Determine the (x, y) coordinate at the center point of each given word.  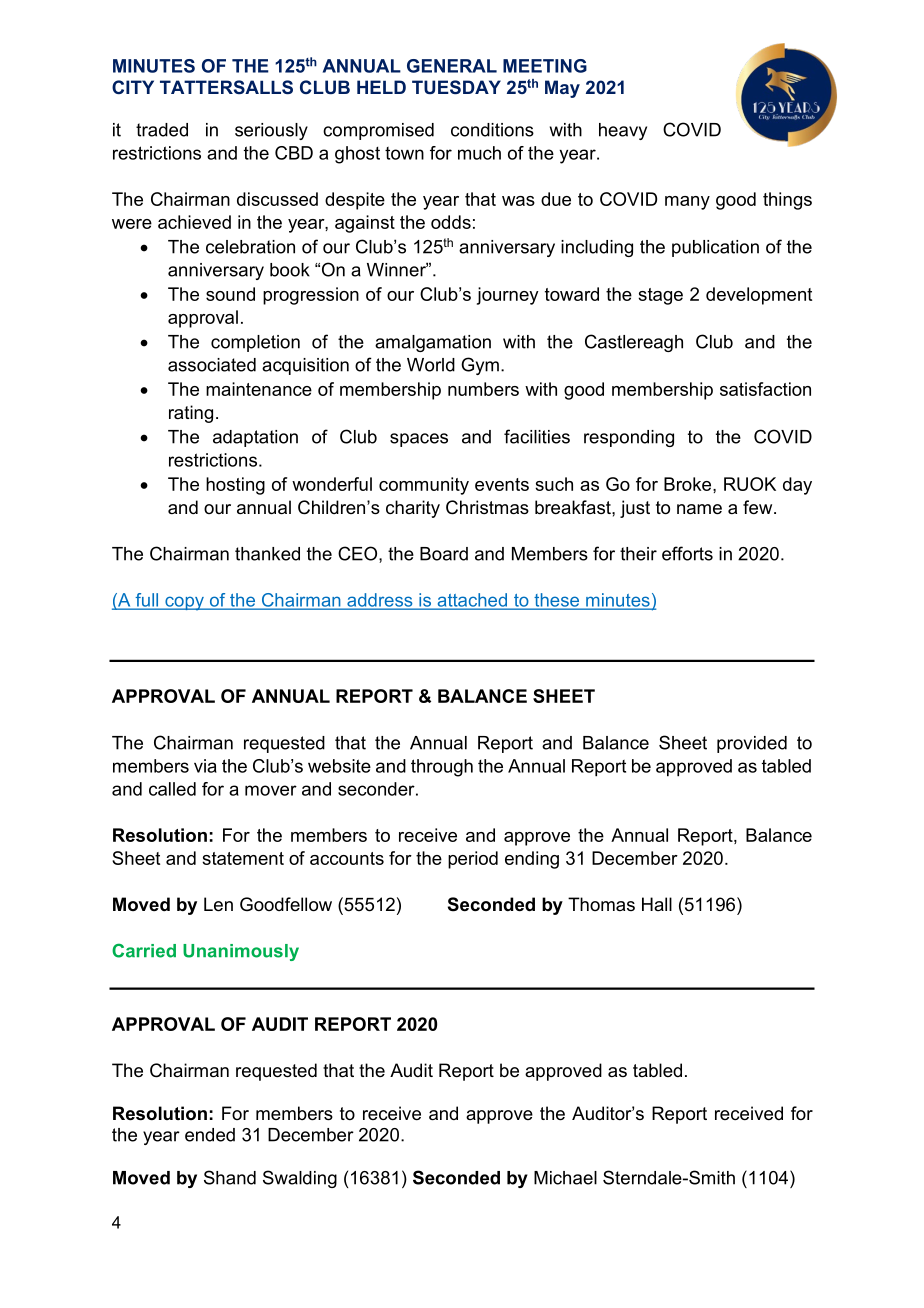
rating (191, 414)
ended (210, 1135)
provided (752, 744)
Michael (565, 1178)
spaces (419, 440)
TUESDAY (456, 87)
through (442, 768)
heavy (623, 131)
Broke (689, 484)
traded (162, 130)
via (205, 766)
